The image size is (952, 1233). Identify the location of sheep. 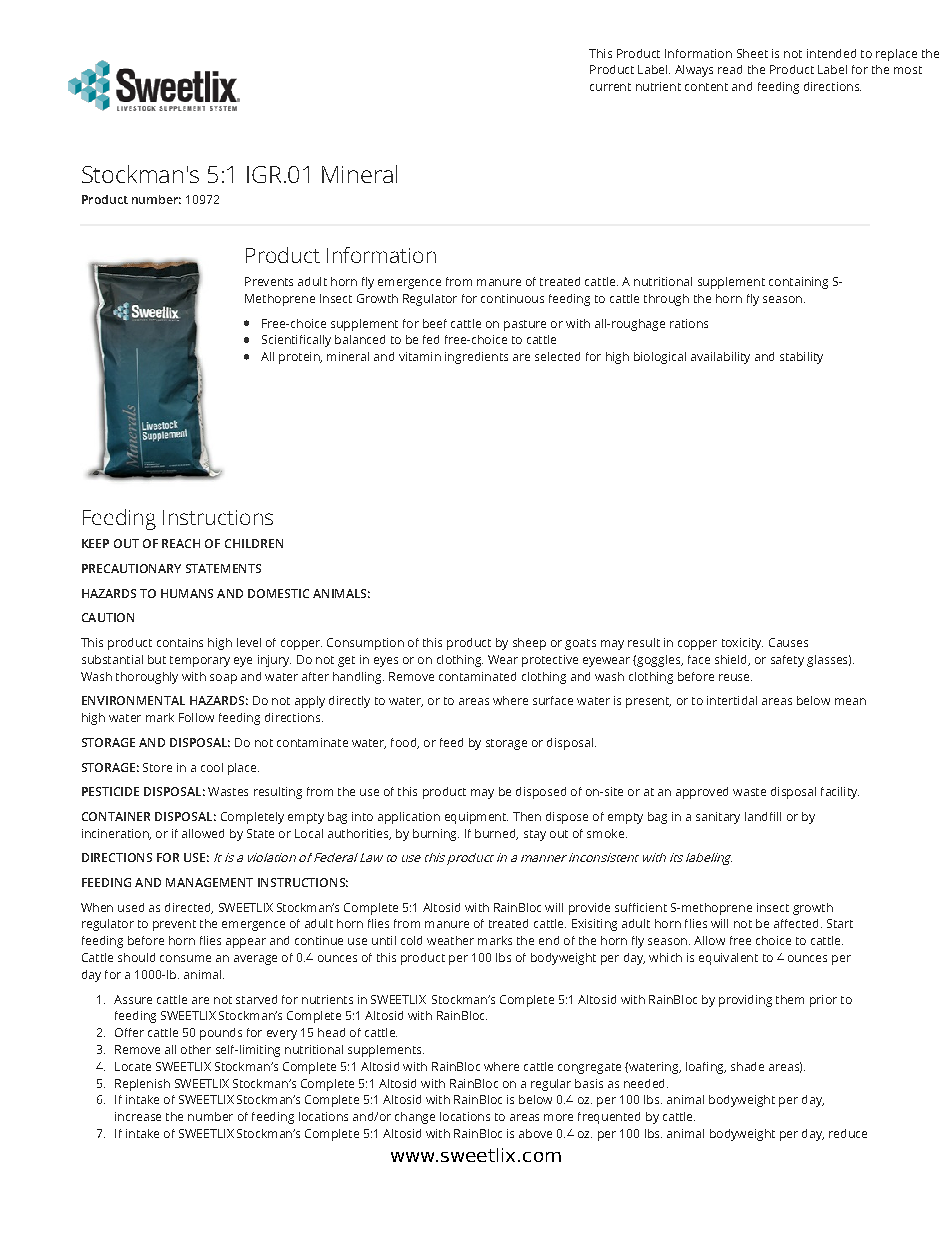
(529, 644).
